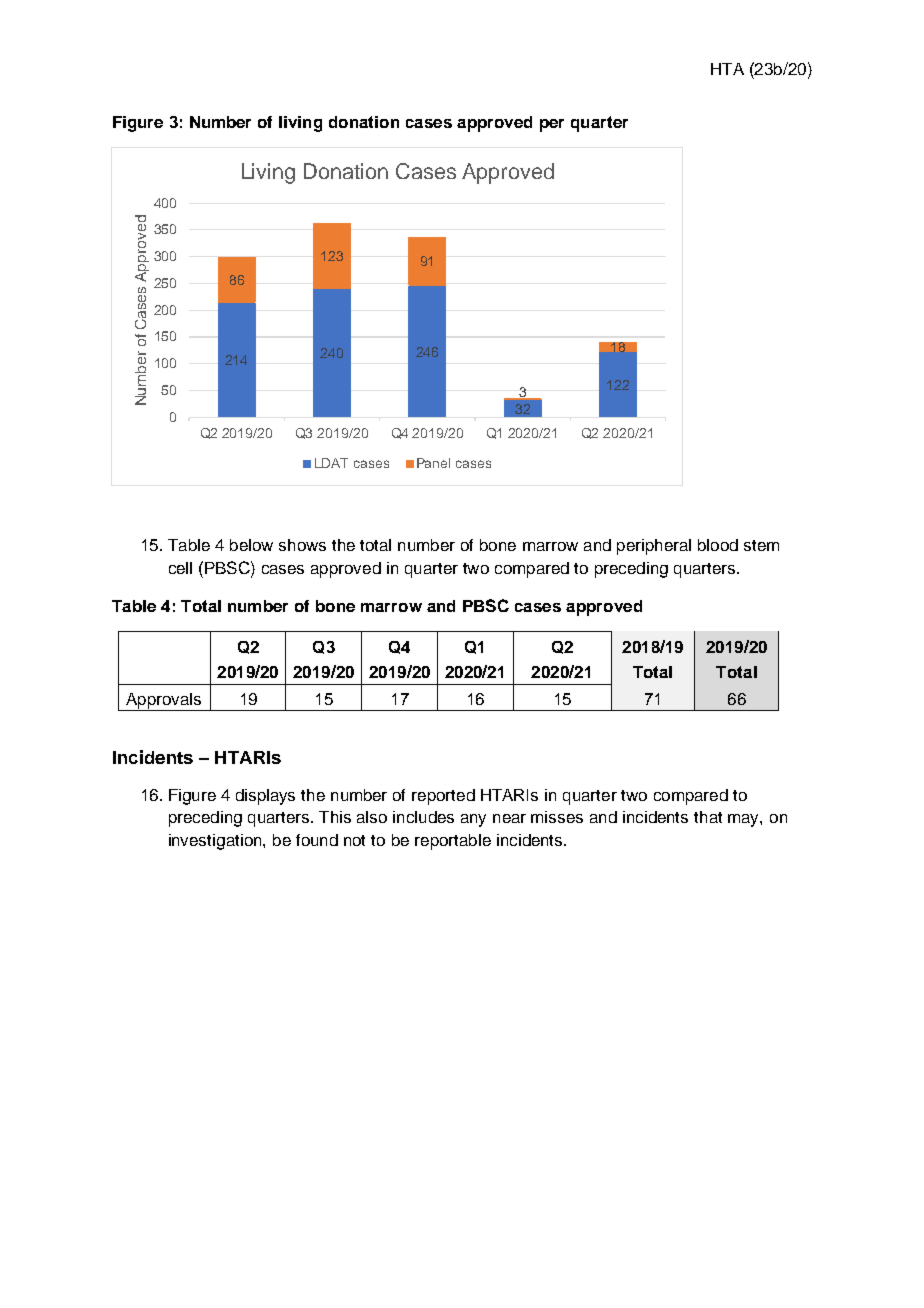 The image size is (924, 1308). What do you see at coordinates (761, 545) in the screenshot?
I see `stem` at bounding box center [761, 545].
